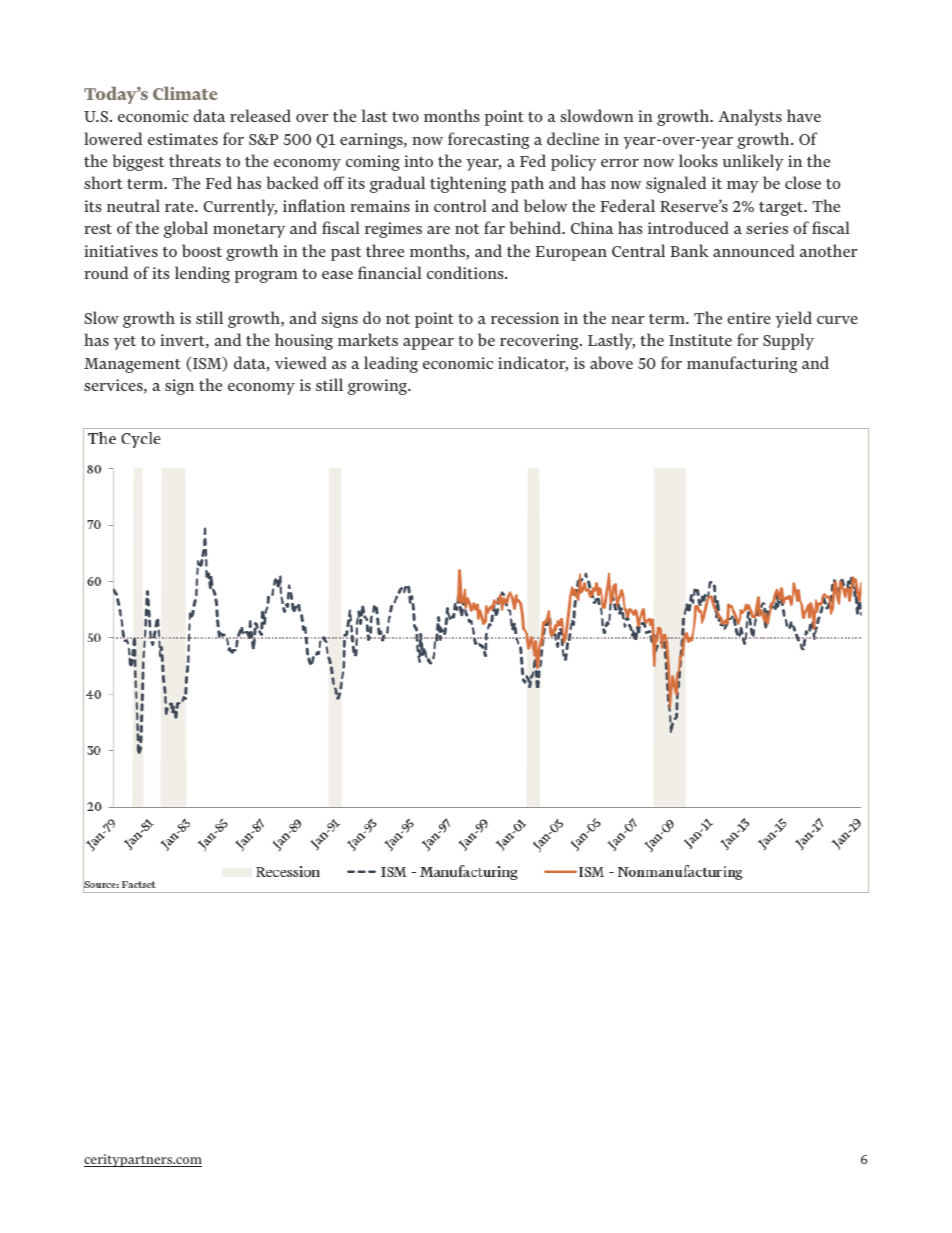 The image size is (952, 1233). Describe the element at coordinates (183, 139) in the screenshot. I see `estimates` at that location.
